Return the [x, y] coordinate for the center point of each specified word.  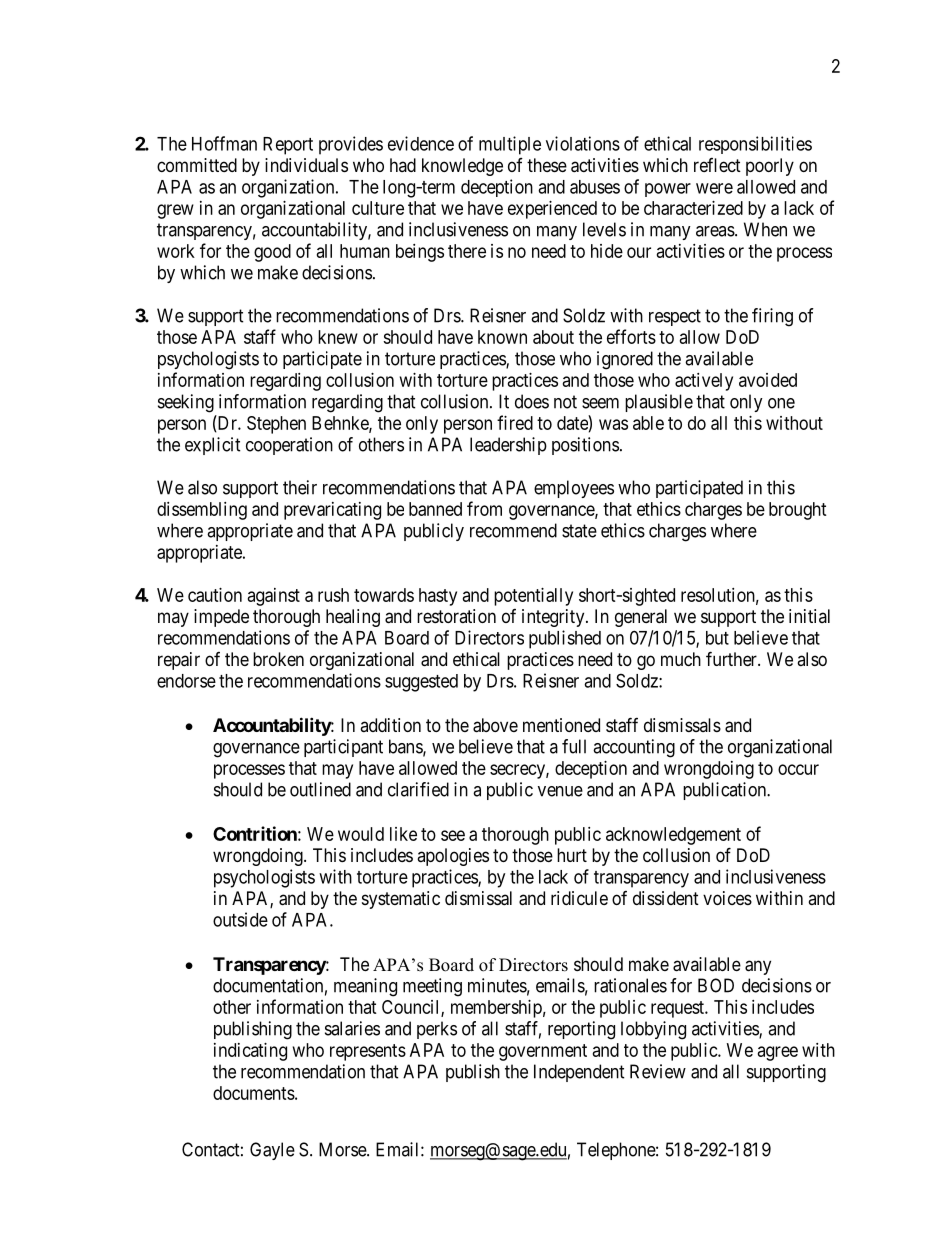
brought [798, 511]
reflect [717, 165]
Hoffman [224, 143]
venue [560, 791]
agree [778, 1053]
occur [798, 769]
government [543, 1052]
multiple [510, 145]
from [484, 508]
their [300, 487]
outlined [320, 789]
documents [254, 1093]
